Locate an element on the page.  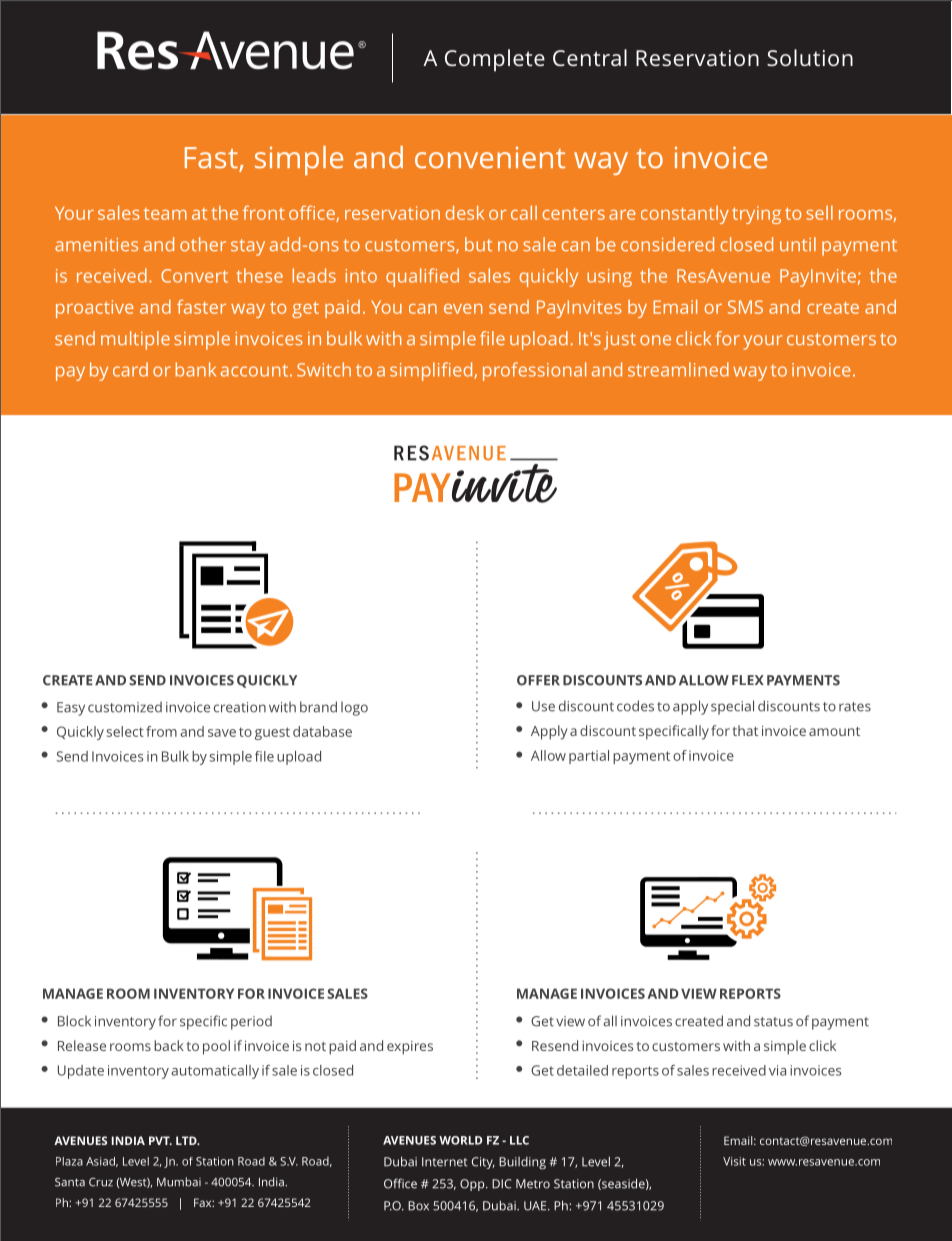
expires is located at coordinates (410, 1048).
